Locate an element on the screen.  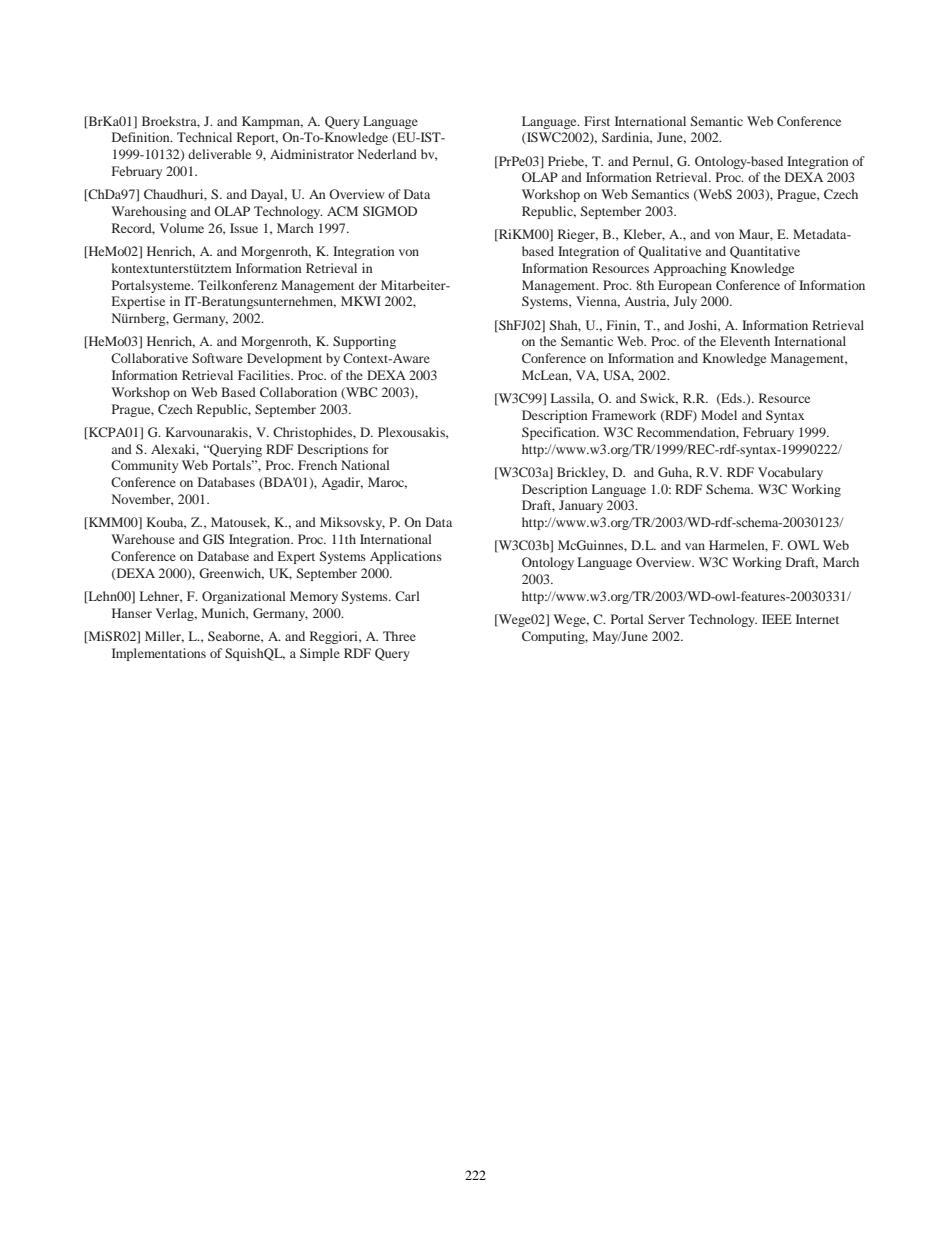
First is located at coordinates (597, 121).
